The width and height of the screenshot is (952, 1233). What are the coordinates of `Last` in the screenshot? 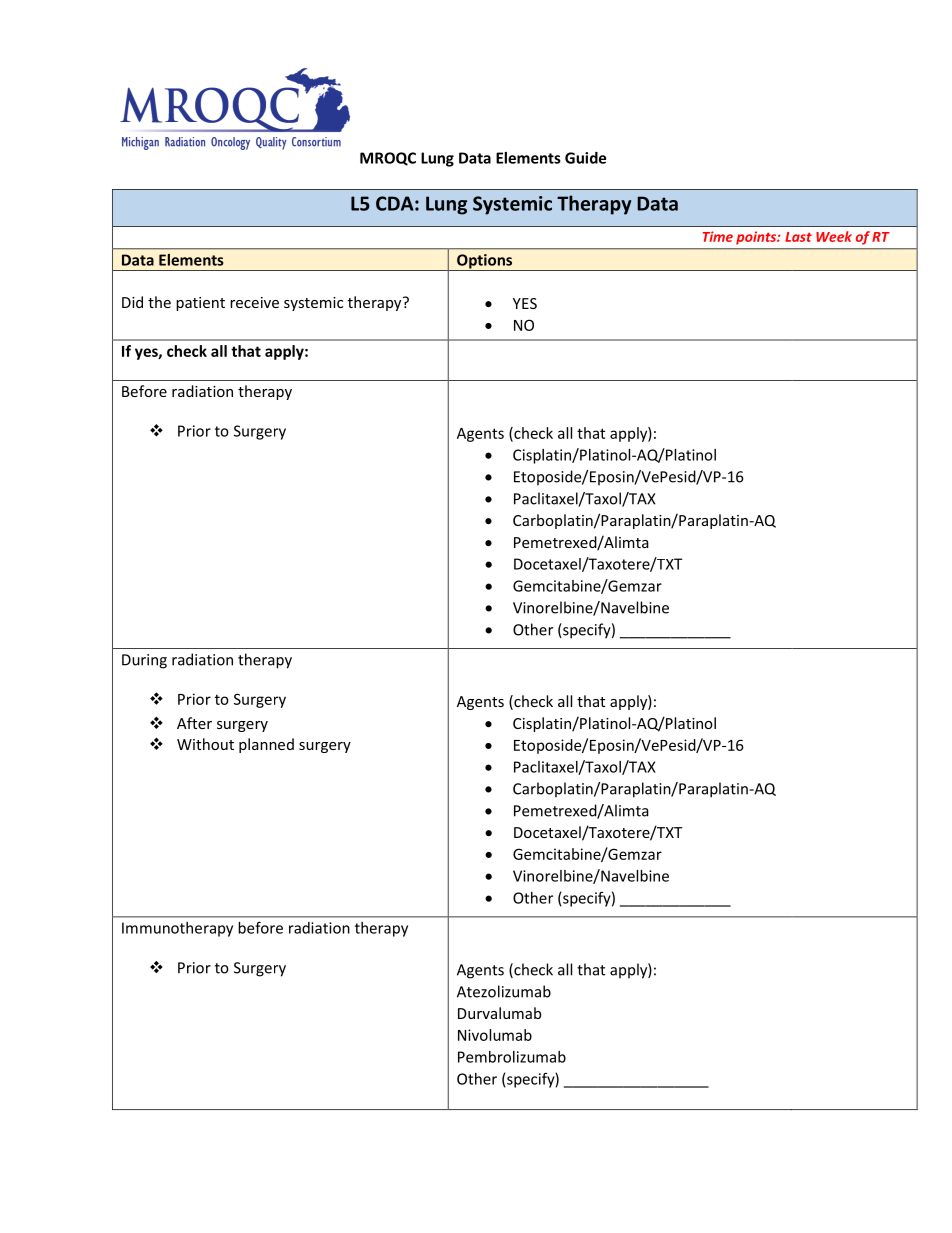 It's located at (798, 237).
